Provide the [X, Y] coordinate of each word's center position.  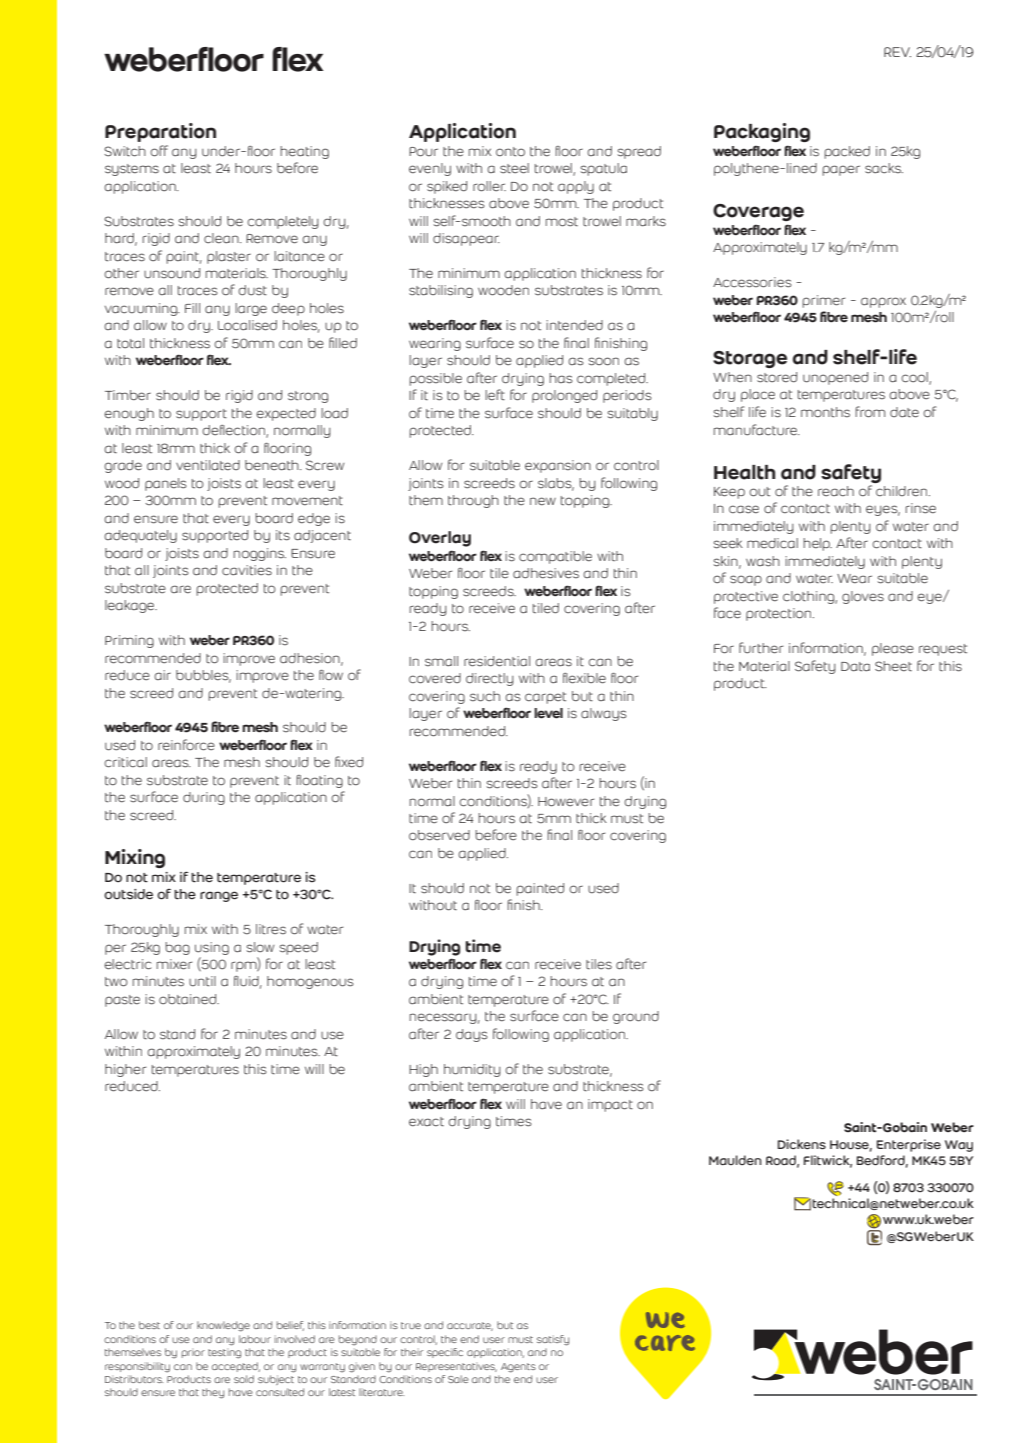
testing [224, 1353]
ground [636, 1017]
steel [514, 168]
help [817, 544]
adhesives [546, 573]
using [212, 948]
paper [841, 170]
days [472, 1035]
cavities [247, 570]
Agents [518, 1368]
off [159, 151]
